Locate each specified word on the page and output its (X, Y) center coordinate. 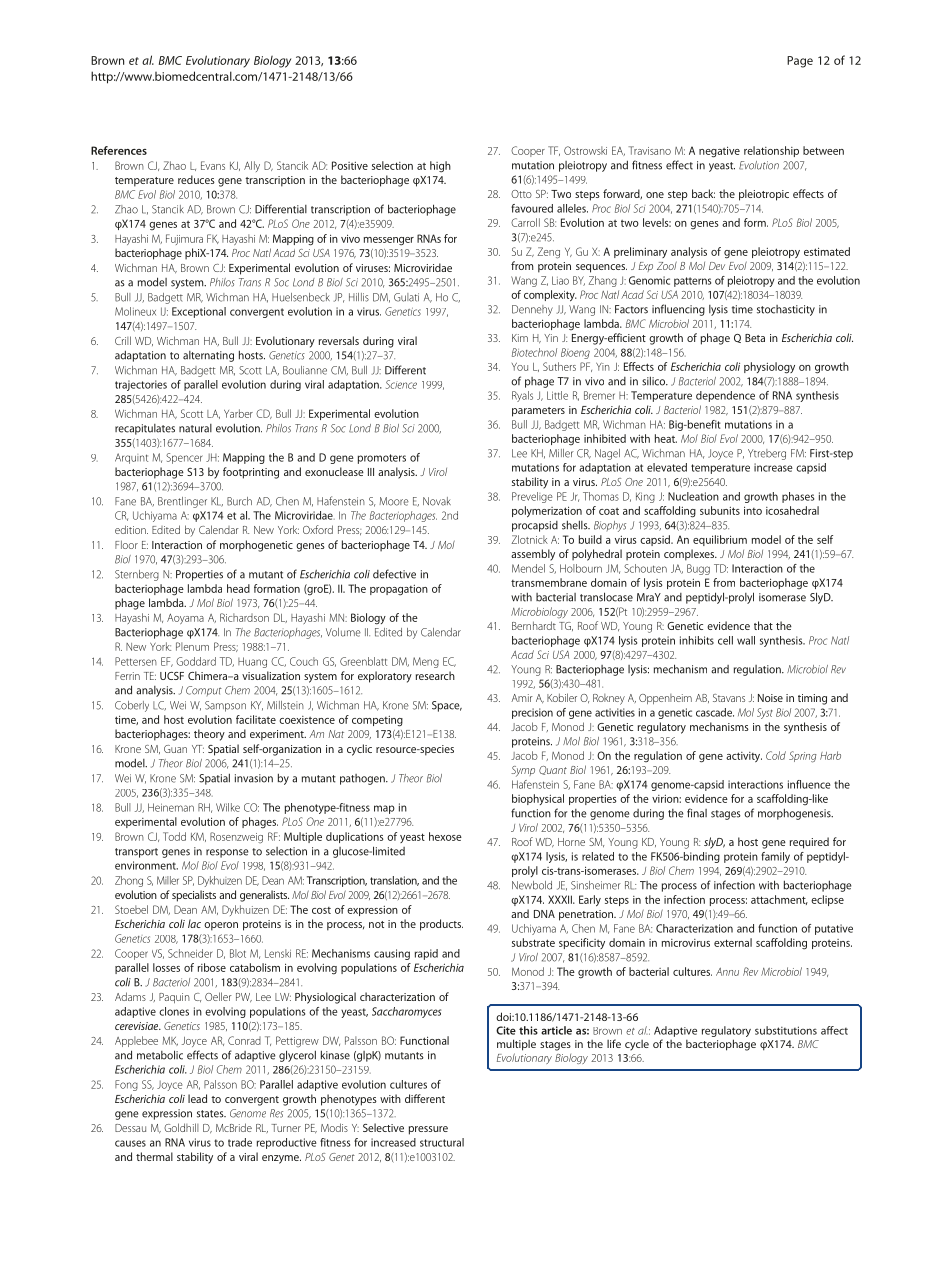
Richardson (244, 617)
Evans (213, 165)
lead (197, 1098)
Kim (520, 338)
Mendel (528, 568)
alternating (208, 356)
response (227, 853)
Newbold (532, 885)
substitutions (786, 1030)
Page (800, 62)
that (763, 625)
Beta (755, 338)
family (775, 857)
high (440, 167)
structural (442, 1142)
